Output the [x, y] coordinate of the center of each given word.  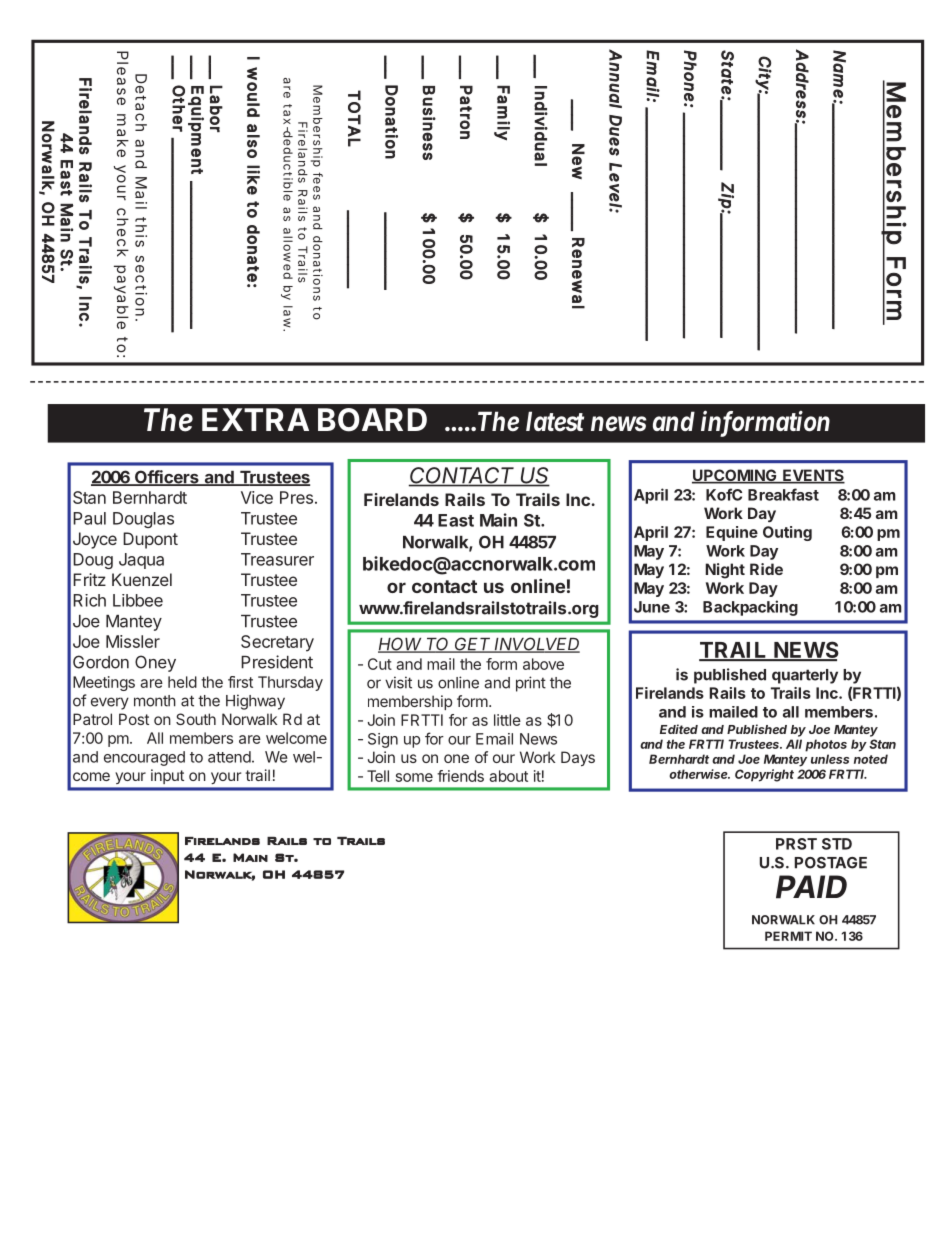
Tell [378, 776]
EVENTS [813, 476]
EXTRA [255, 419]
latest [555, 421]
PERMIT [788, 936]
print [531, 684]
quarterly [805, 676]
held [182, 682]
